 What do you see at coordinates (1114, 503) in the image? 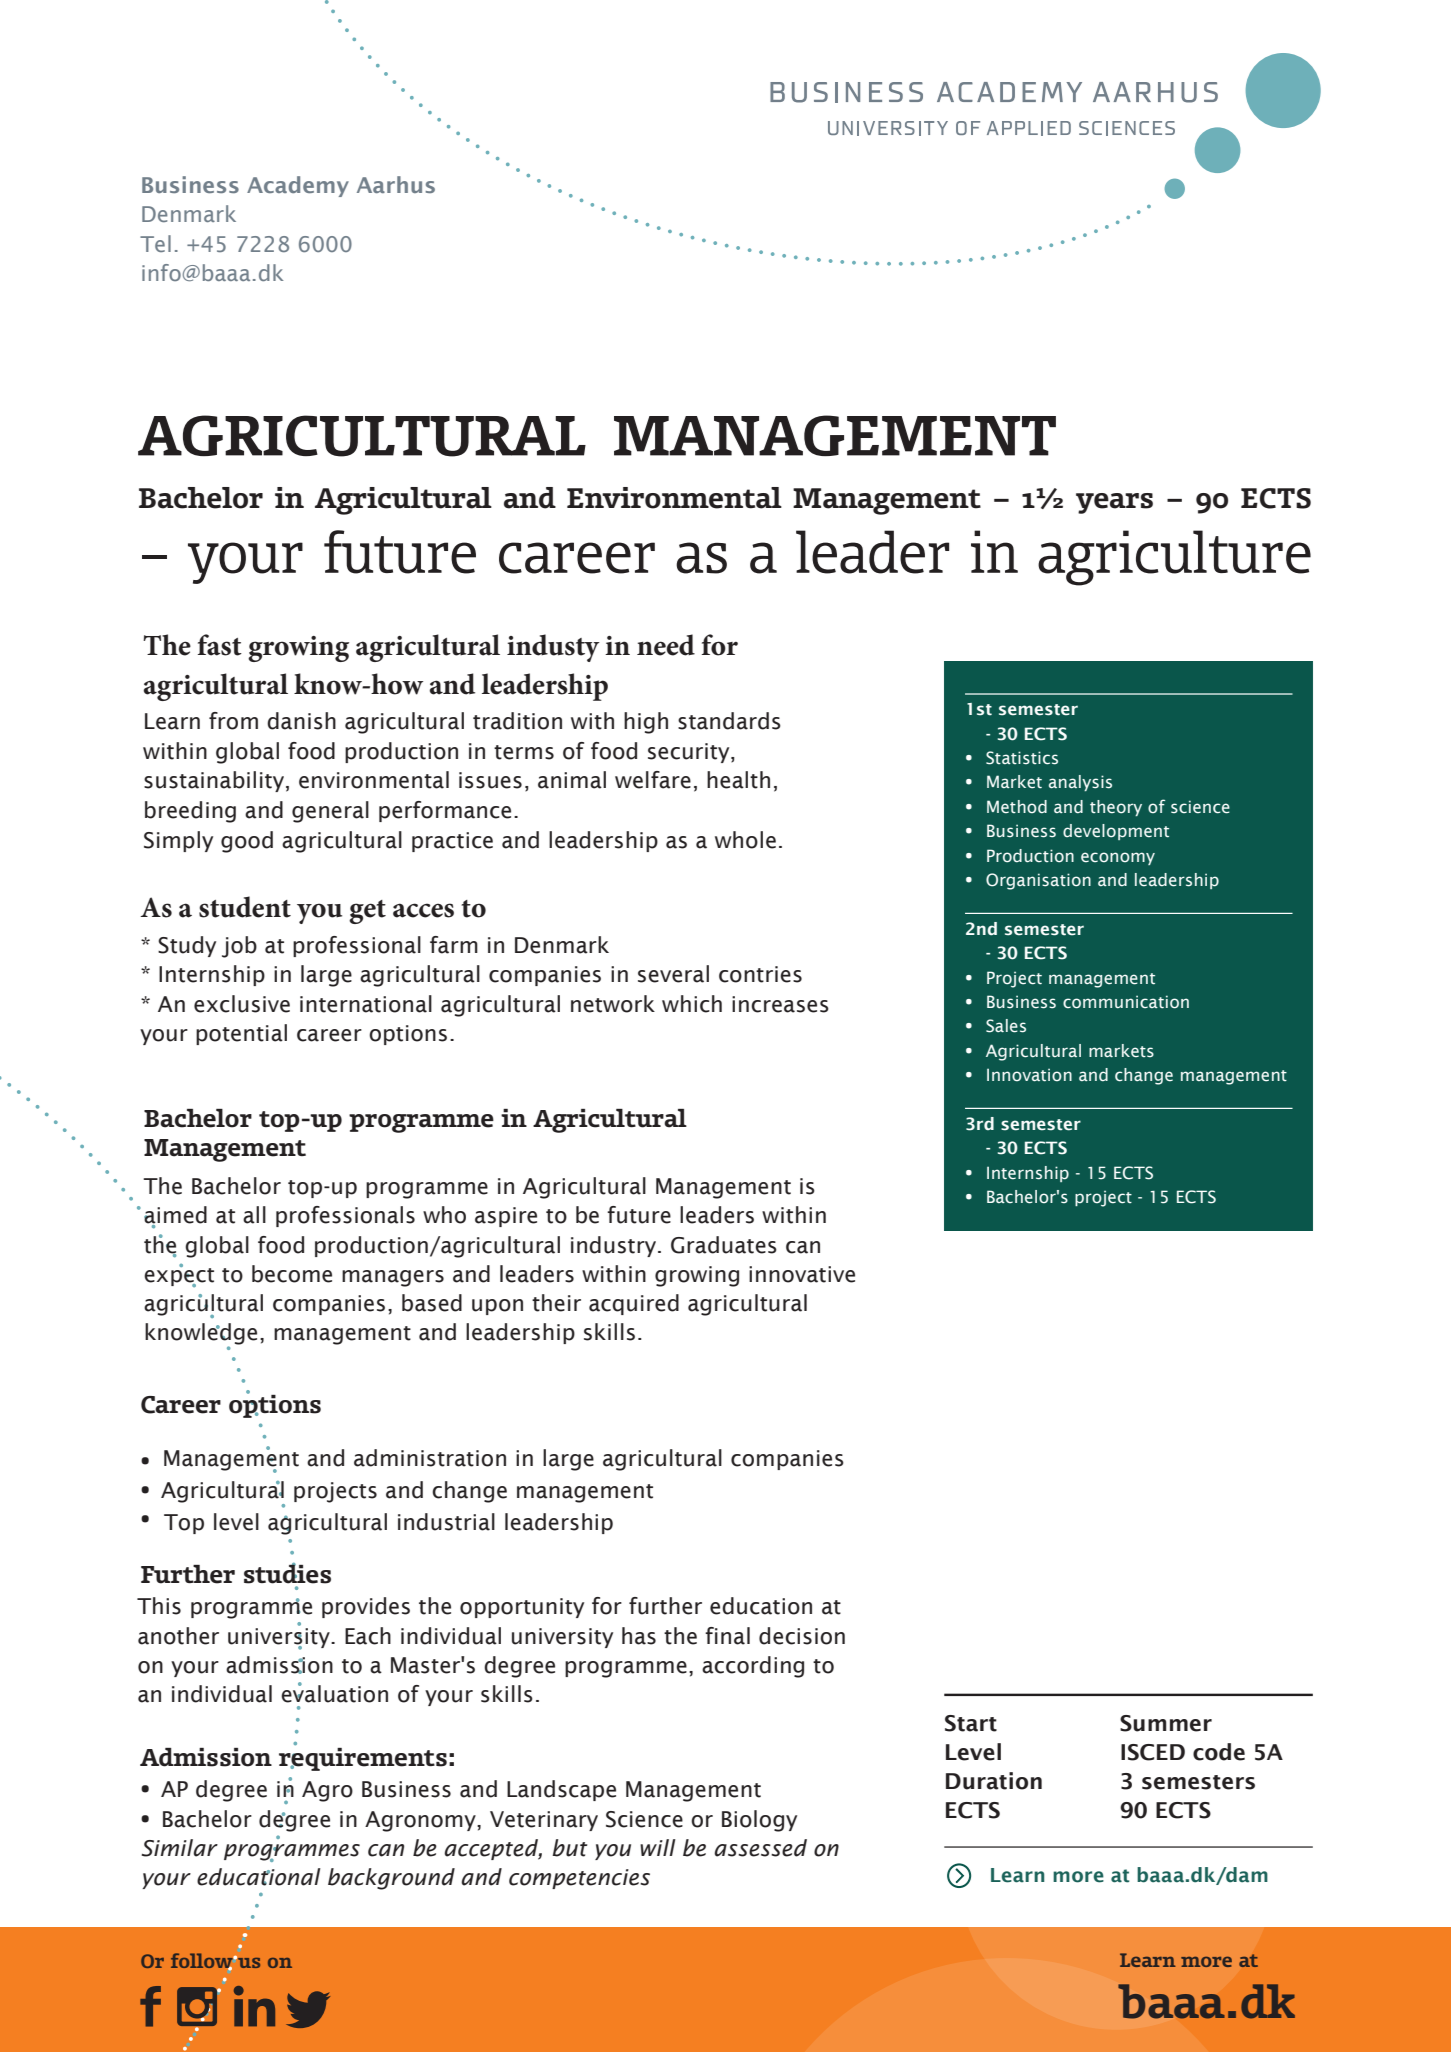
I see `years` at bounding box center [1114, 503].
